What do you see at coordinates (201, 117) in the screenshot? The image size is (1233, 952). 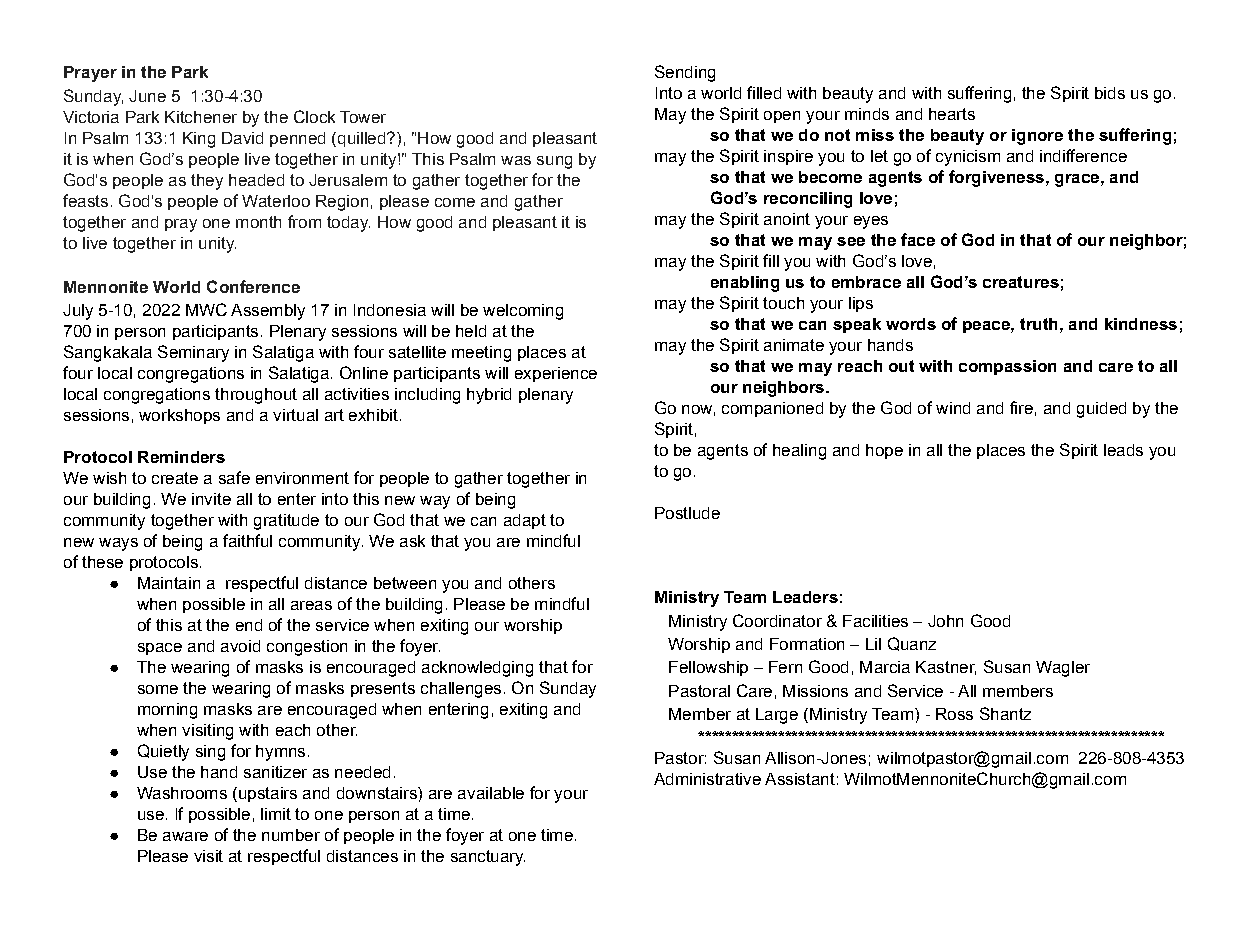 I see `Kitchener` at bounding box center [201, 117].
